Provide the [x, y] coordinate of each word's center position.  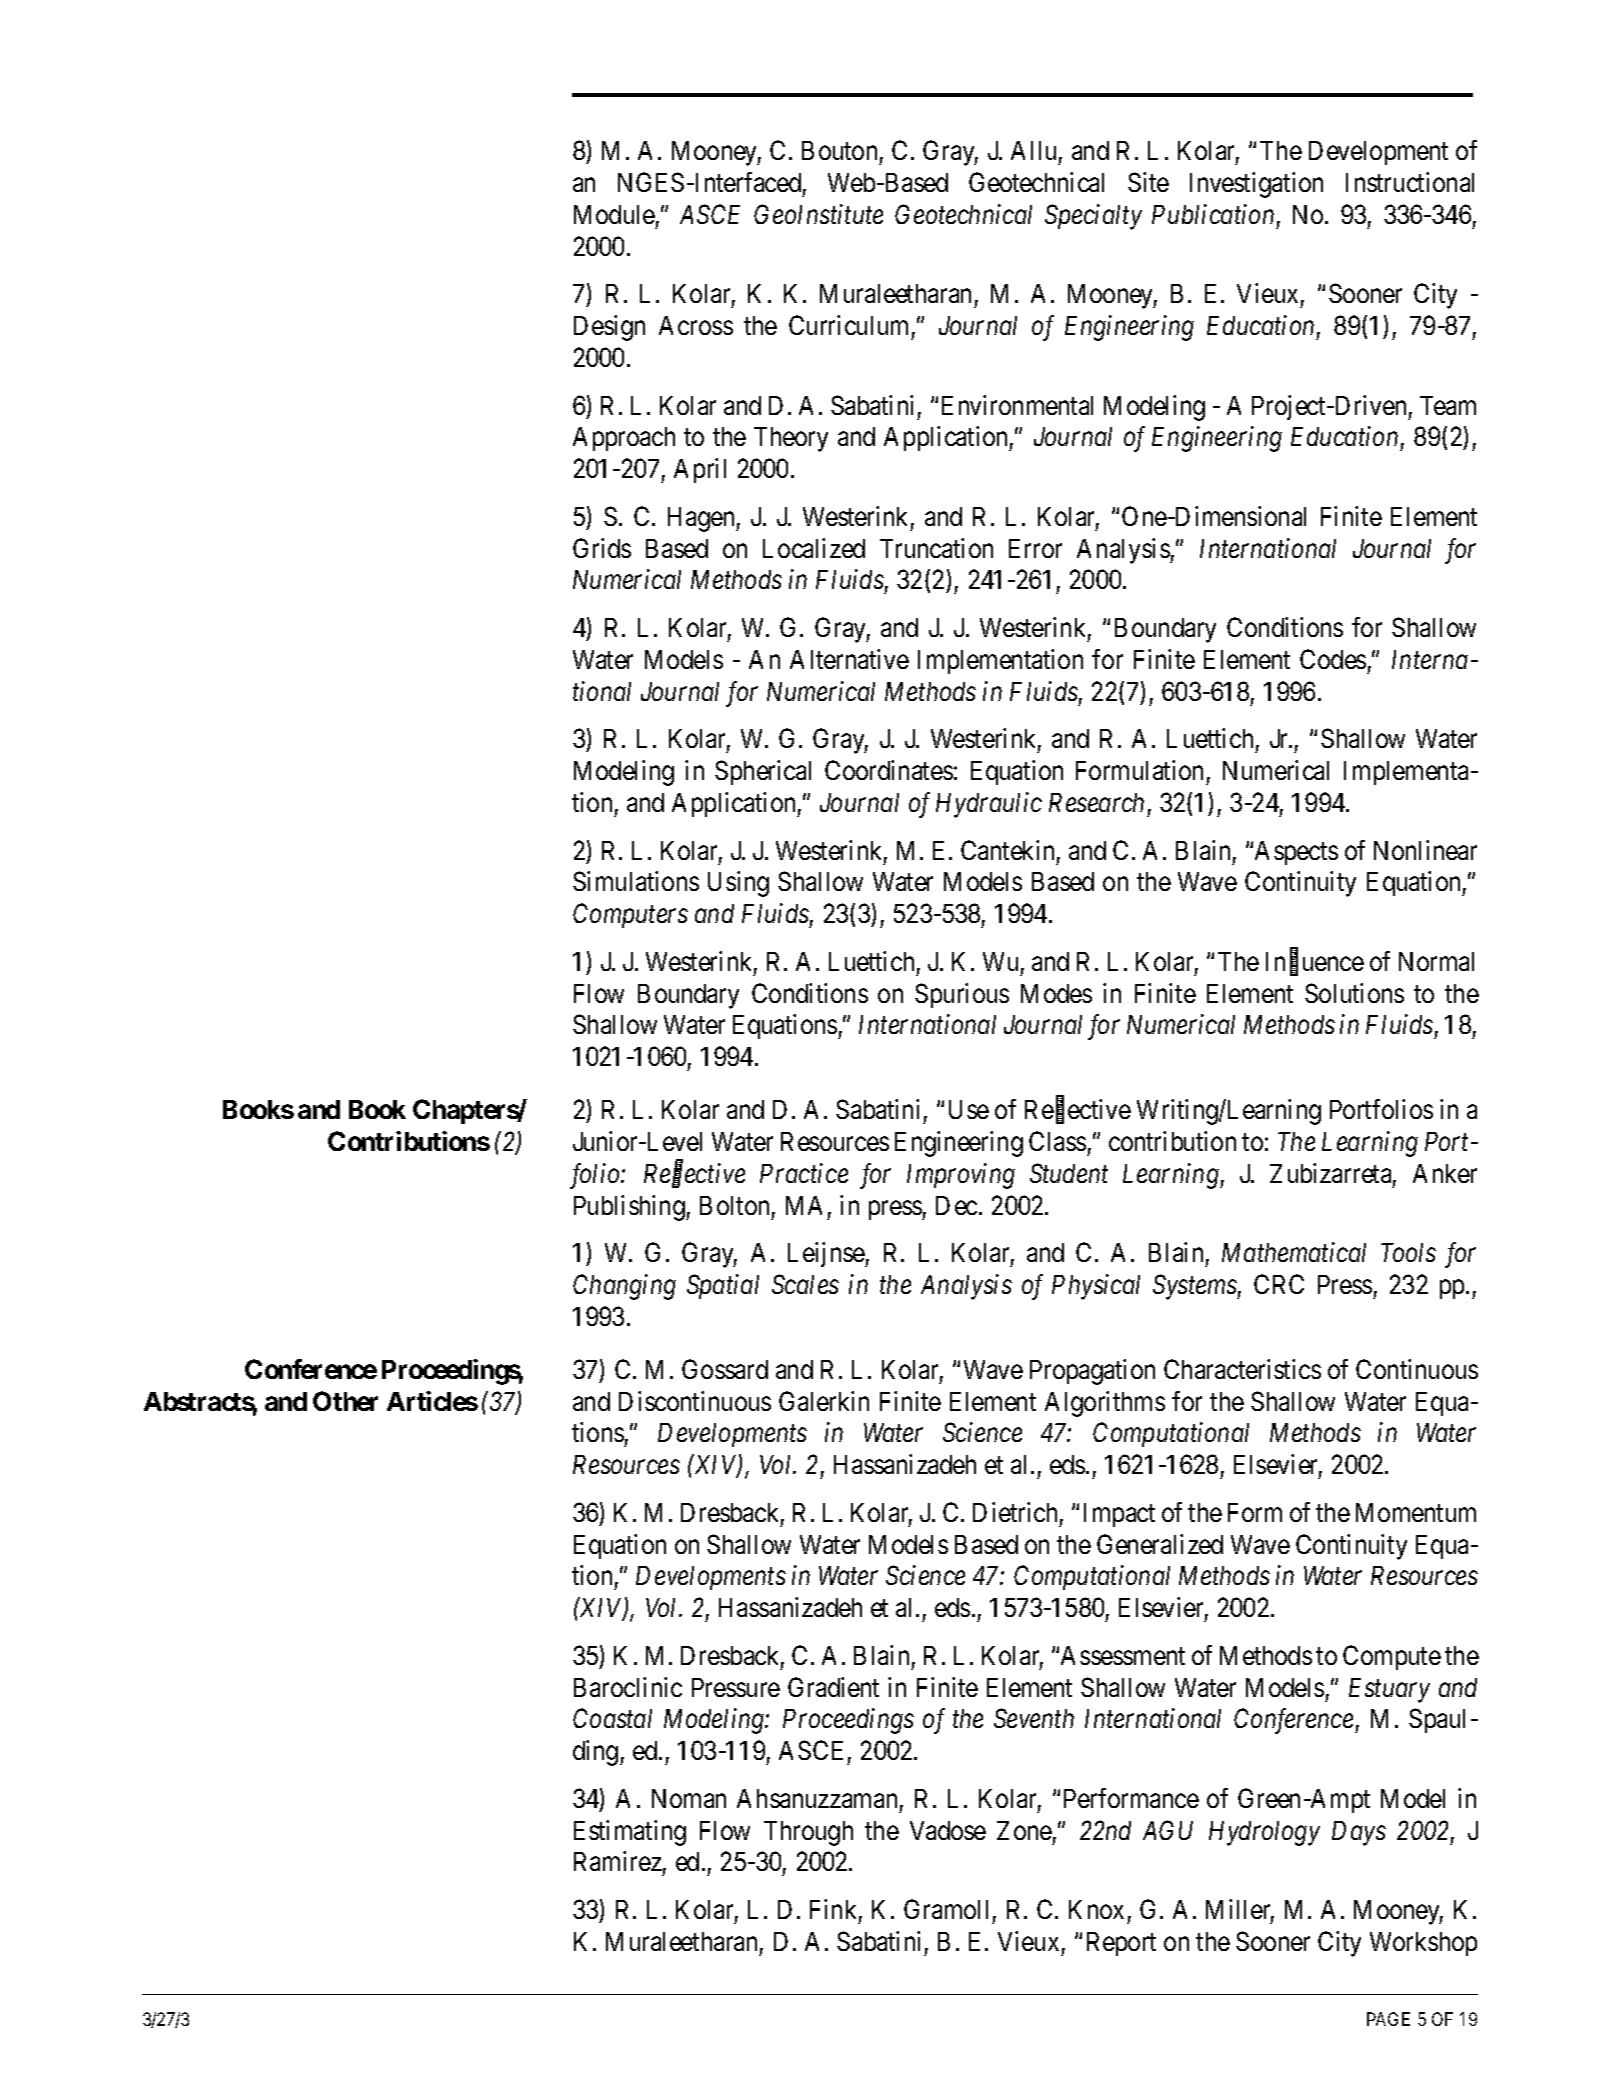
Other [345, 1401]
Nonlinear [1425, 850]
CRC [1279, 1284]
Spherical [763, 772]
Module [614, 214]
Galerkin [824, 1401]
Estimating [630, 1833]
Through [808, 1833]
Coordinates [889, 770]
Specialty [1093, 217]
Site [1148, 182]
